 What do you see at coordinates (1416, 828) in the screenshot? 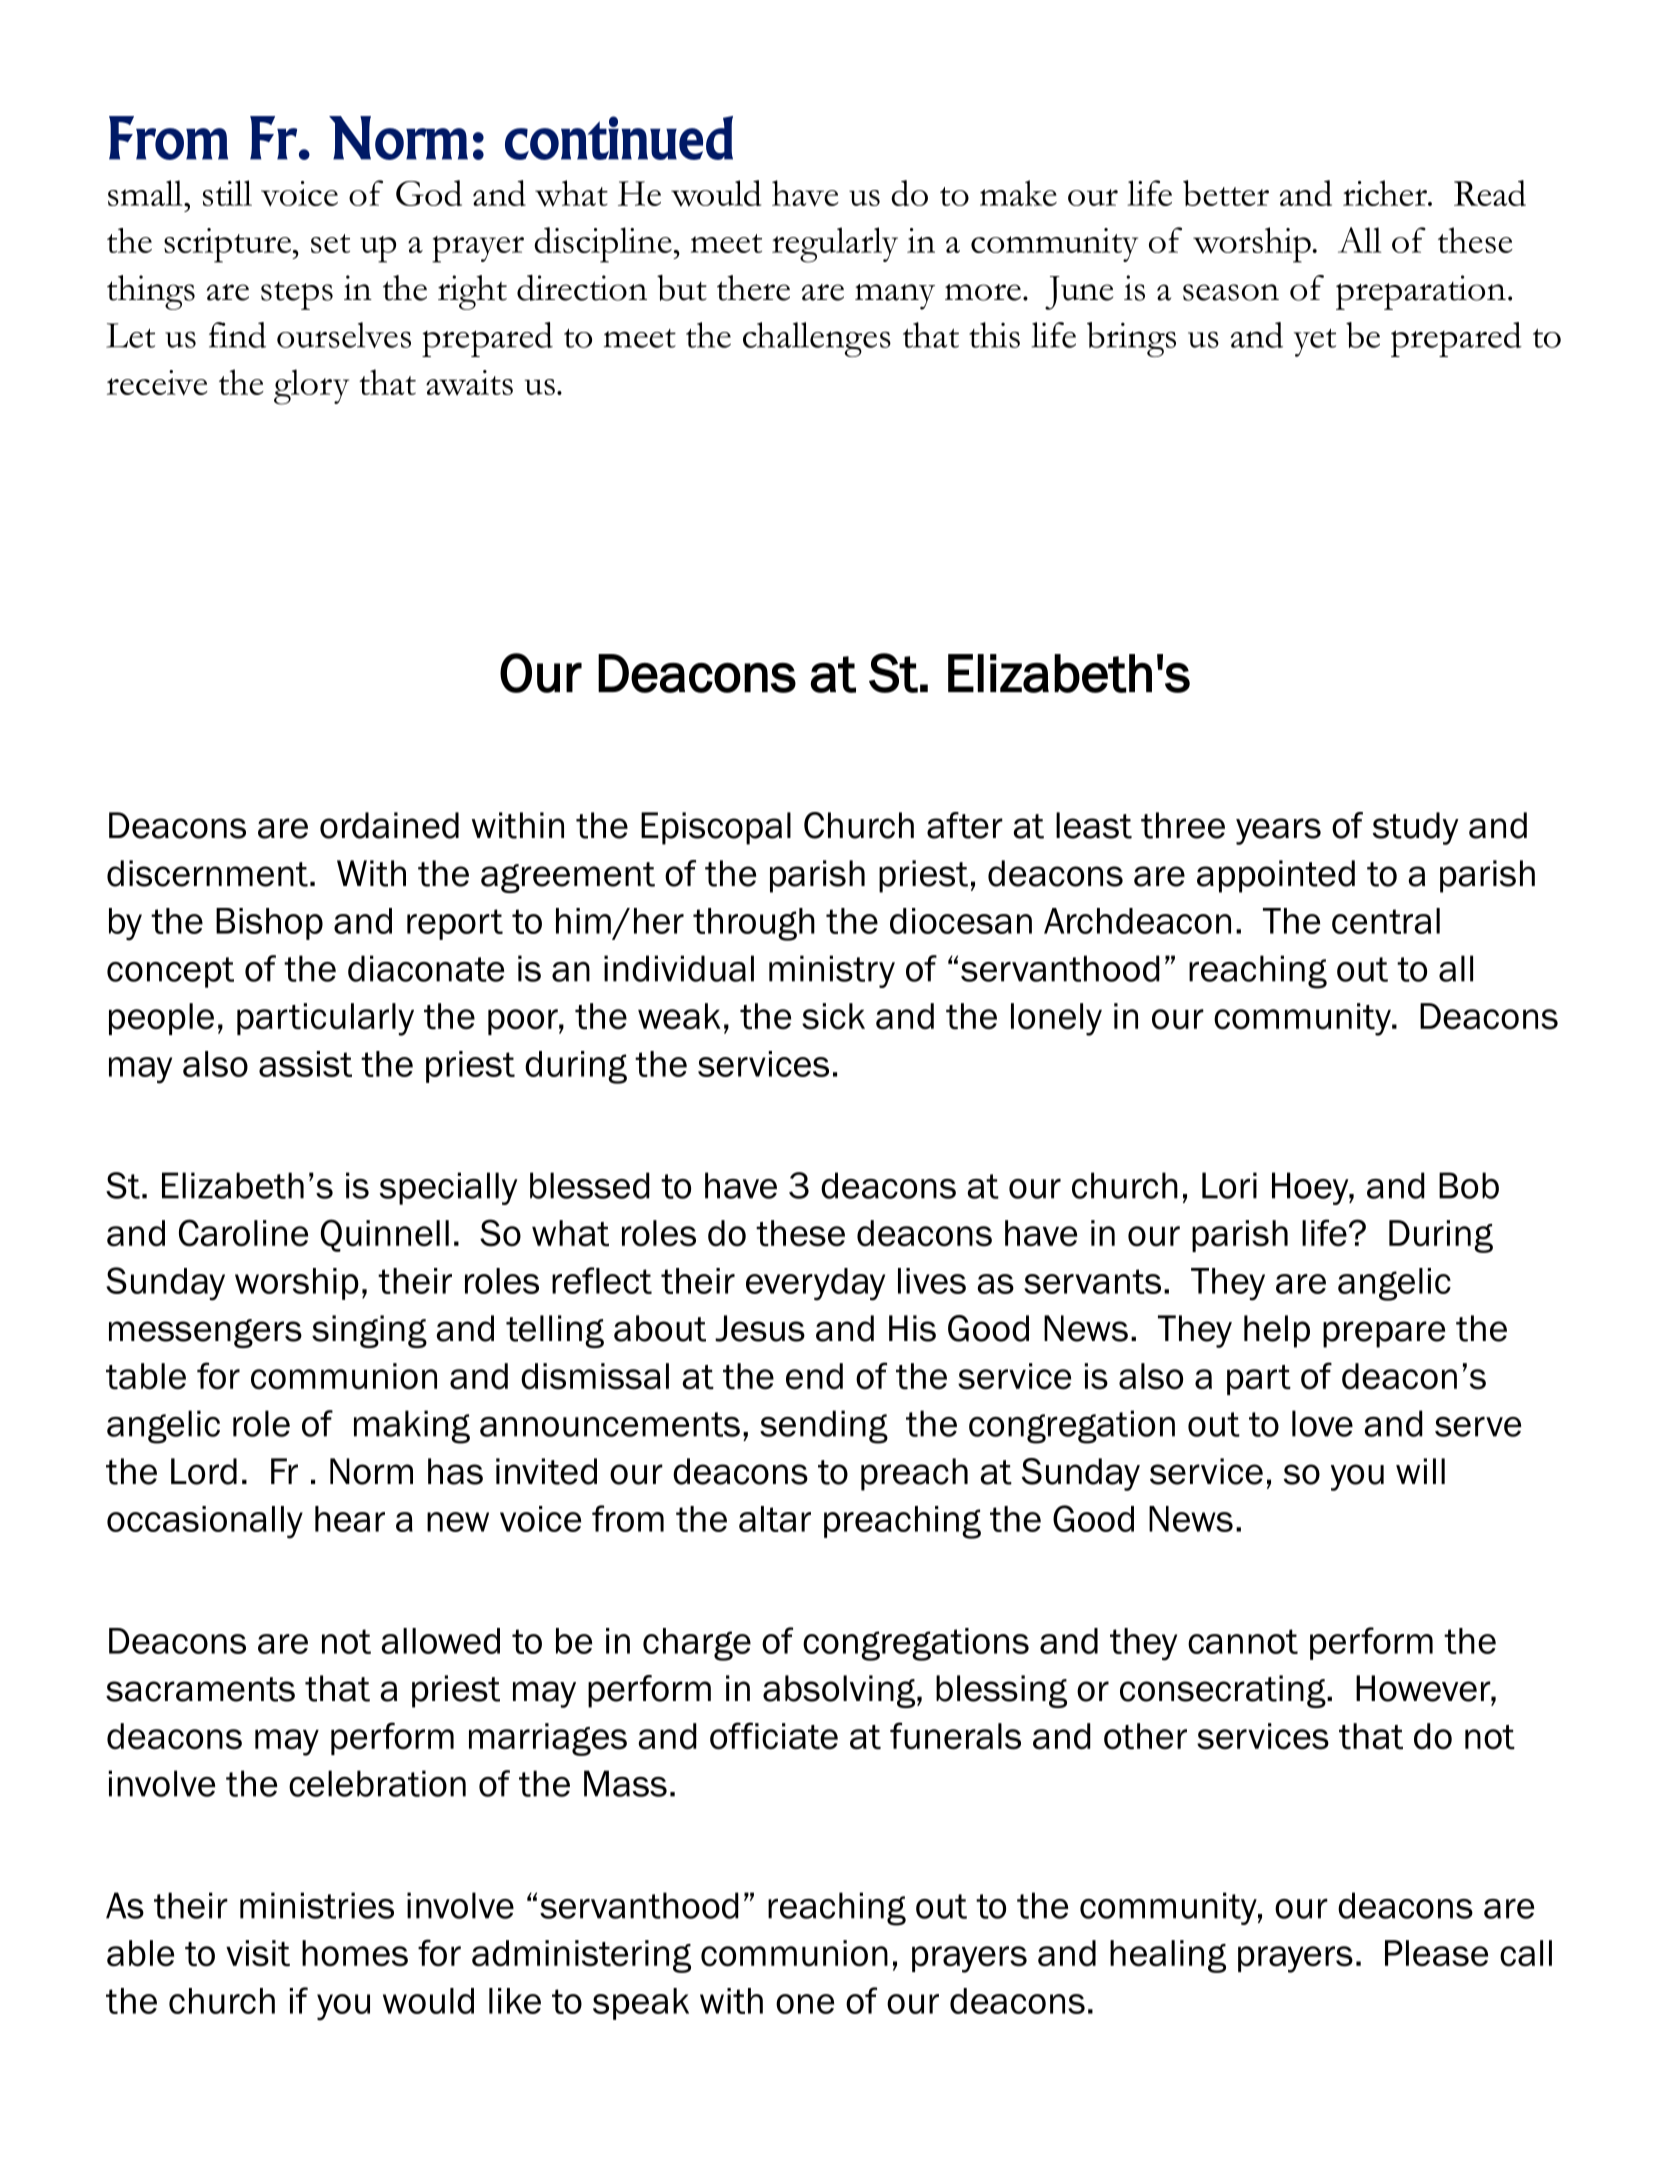
I see `study` at bounding box center [1416, 828].
